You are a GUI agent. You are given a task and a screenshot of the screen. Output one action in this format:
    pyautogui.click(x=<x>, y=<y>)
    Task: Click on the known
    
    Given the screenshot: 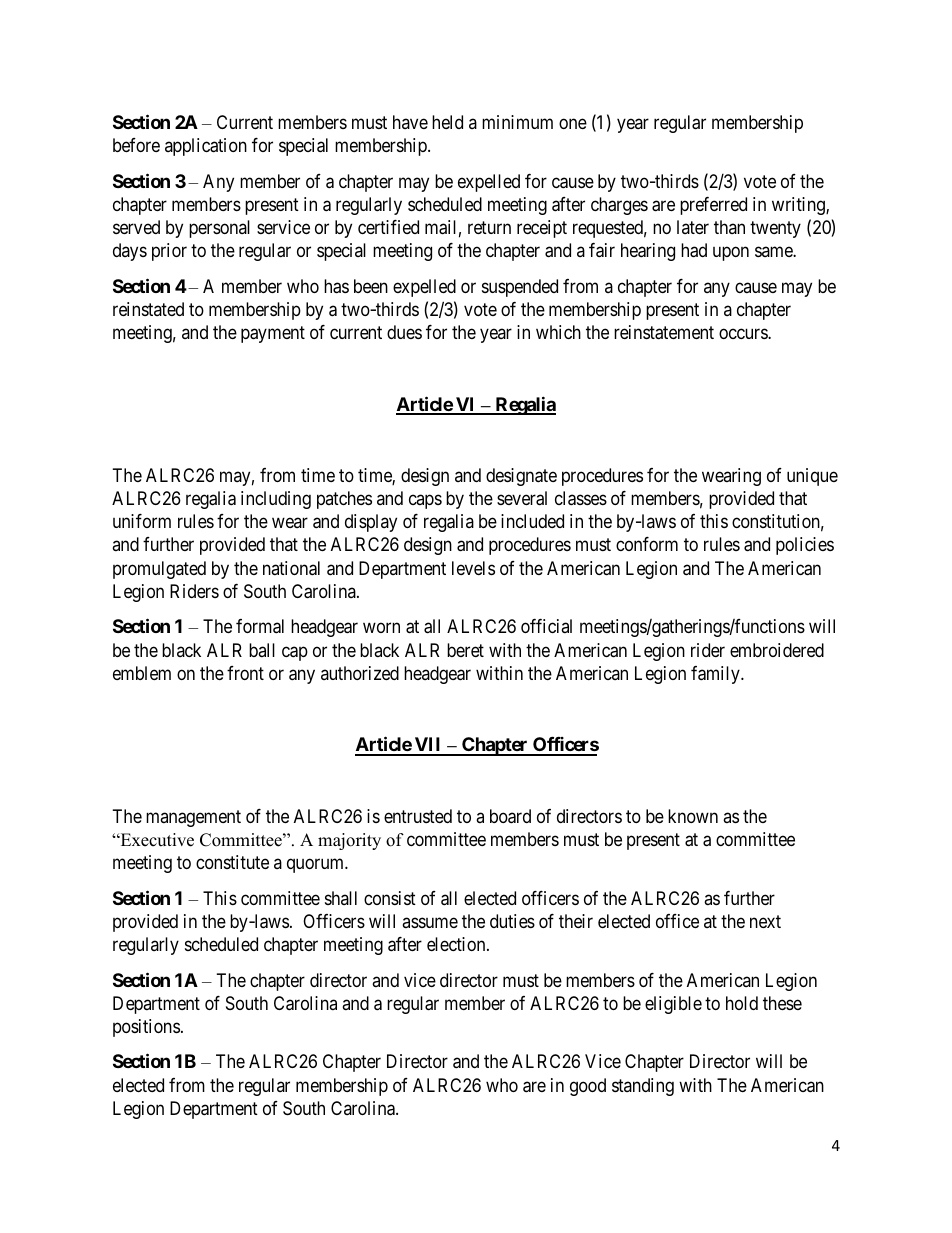 What is the action you would take?
    pyautogui.click(x=693, y=816)
